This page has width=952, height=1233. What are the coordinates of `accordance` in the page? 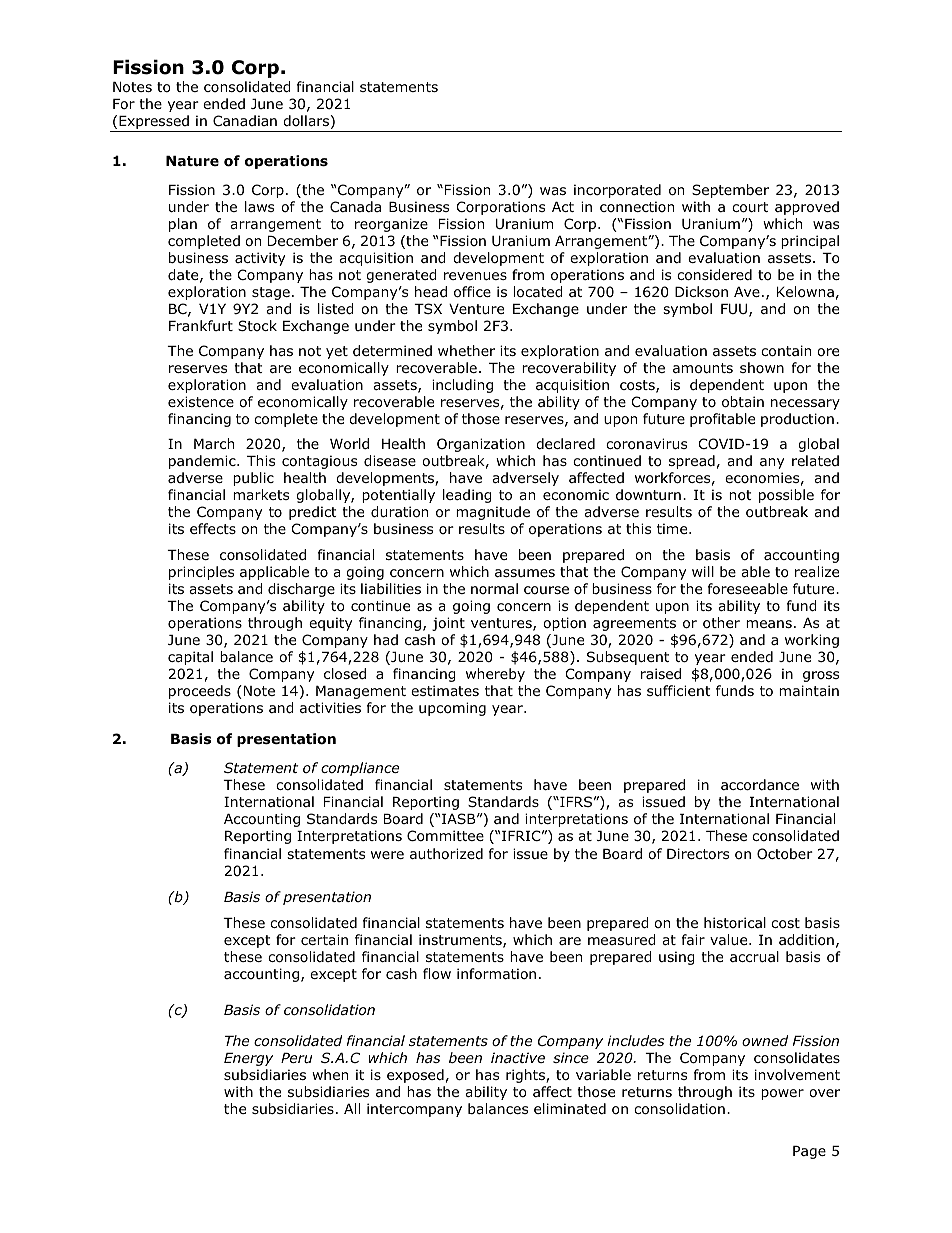 It's located at (760, 785).
